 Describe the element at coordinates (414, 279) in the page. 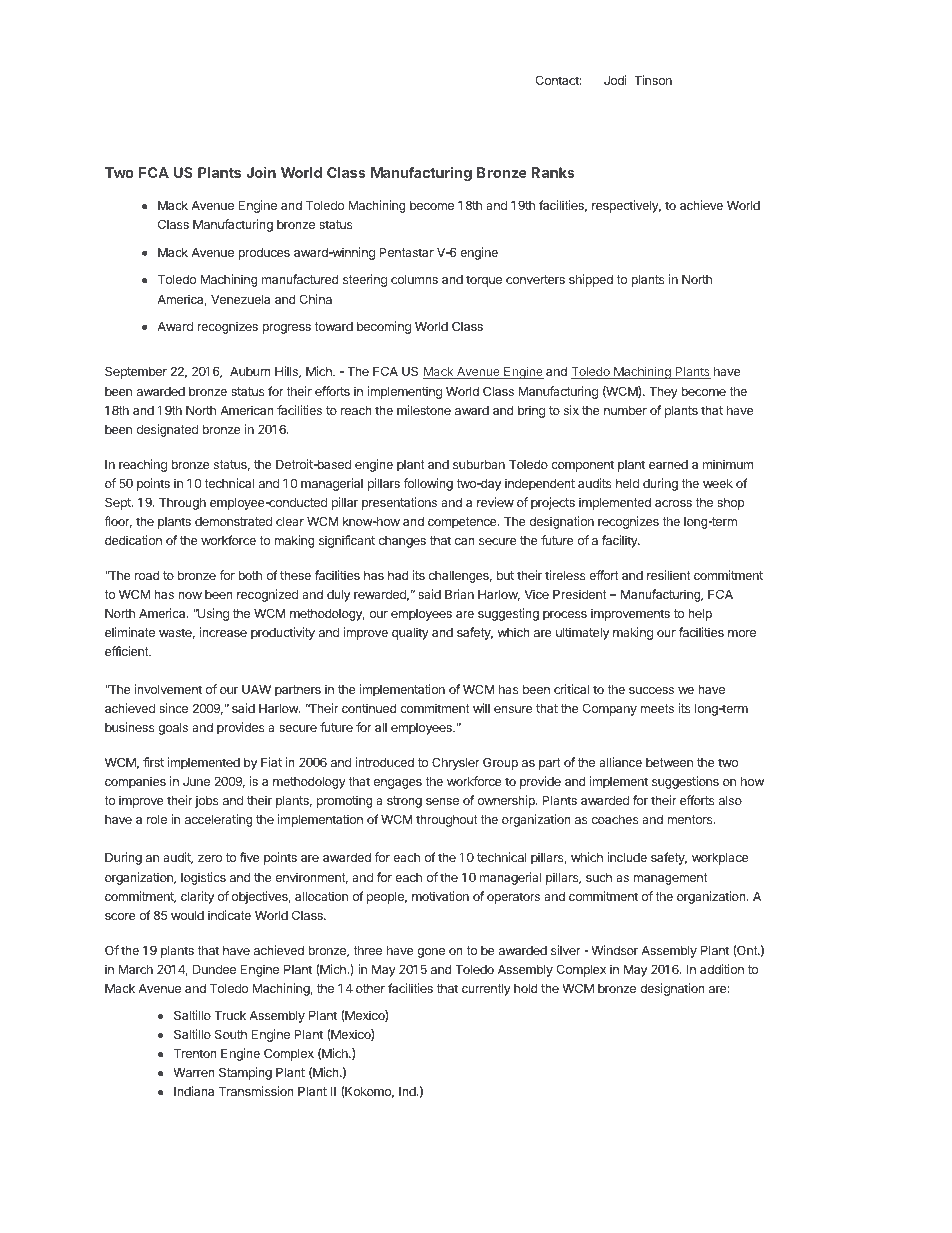

I see `columns` at that location.
